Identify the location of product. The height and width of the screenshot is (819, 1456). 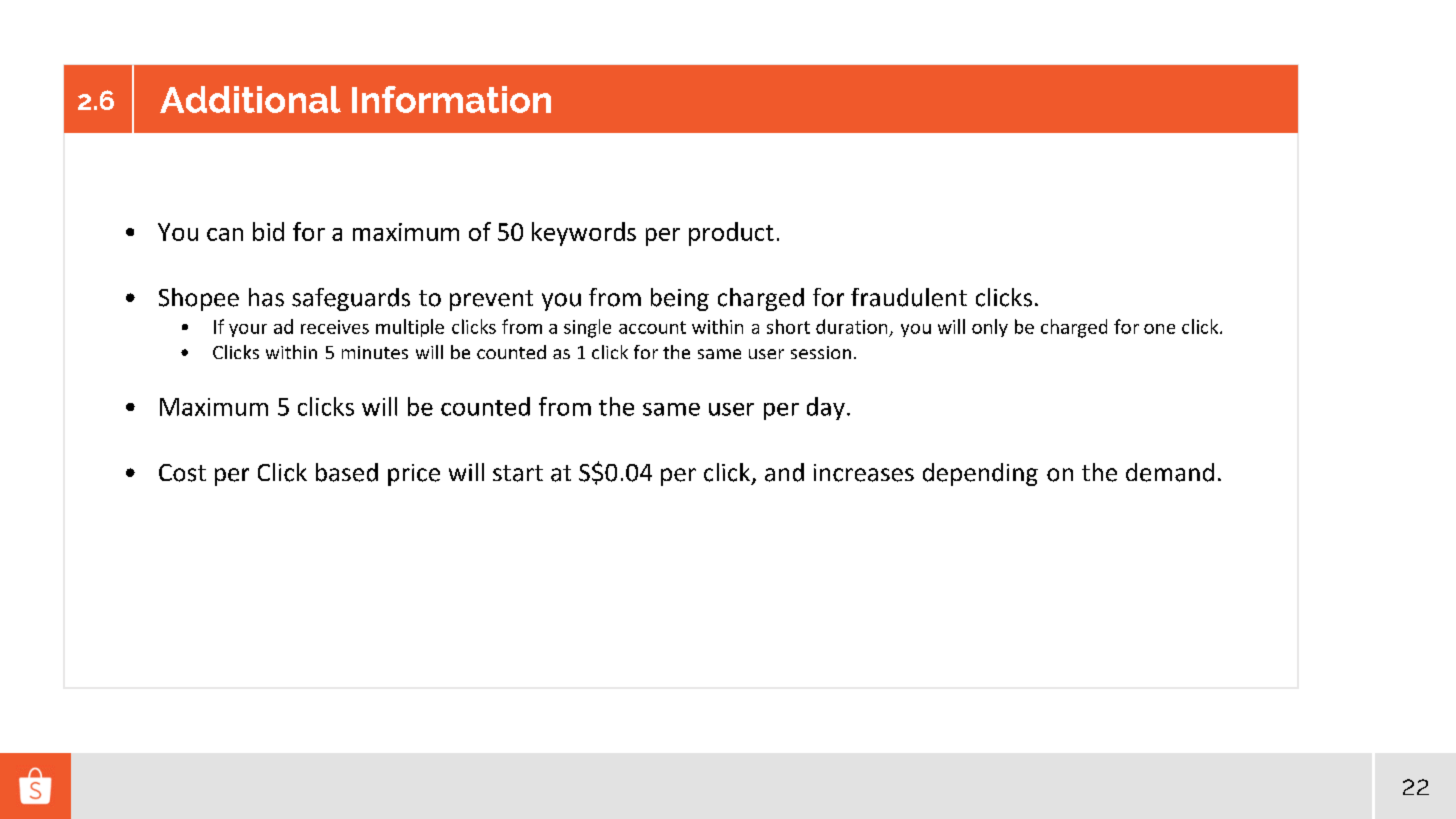
(731, 234).
